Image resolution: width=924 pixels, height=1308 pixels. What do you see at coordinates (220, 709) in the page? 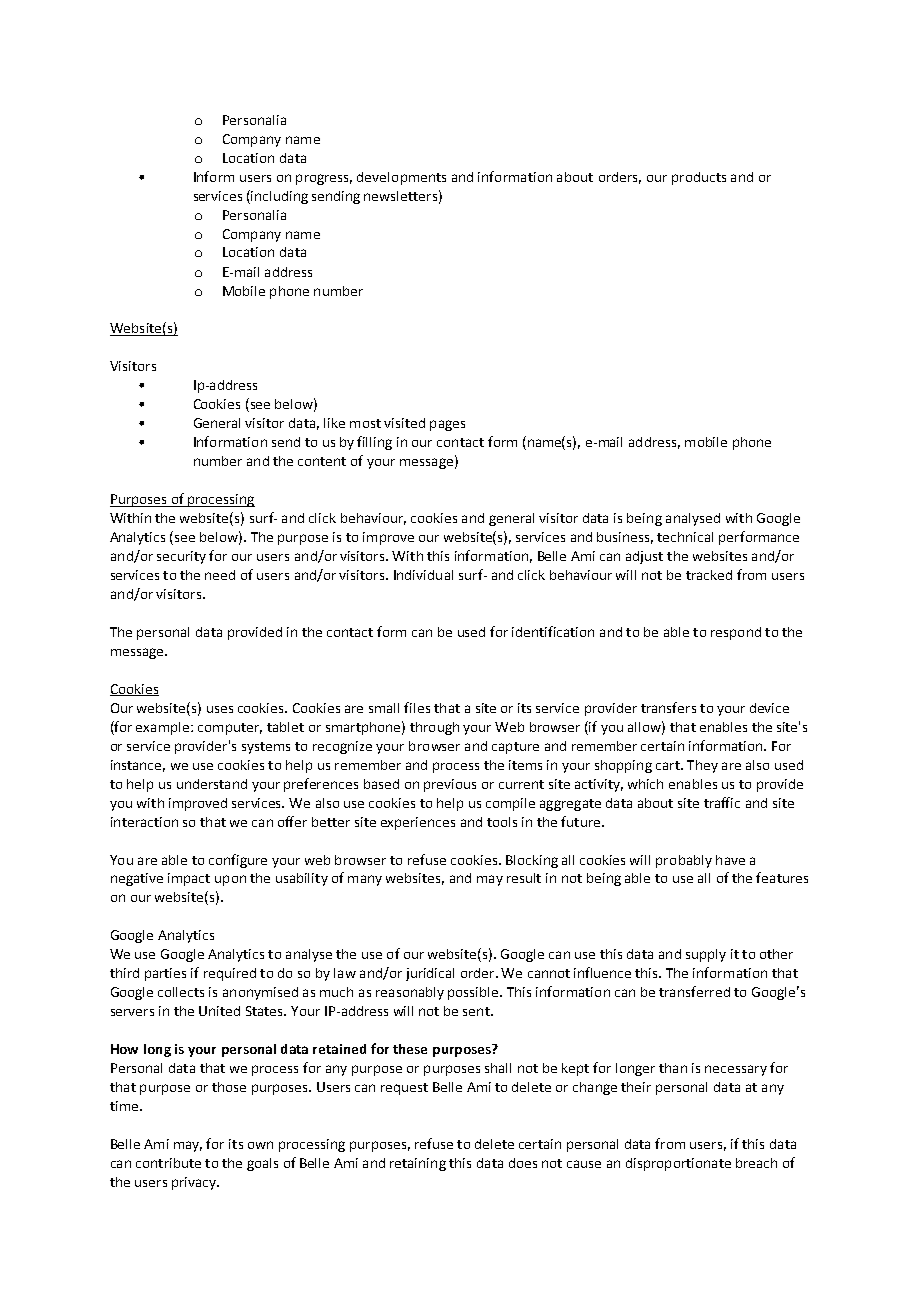
I see `uses` at bounding box center [220, 709].
